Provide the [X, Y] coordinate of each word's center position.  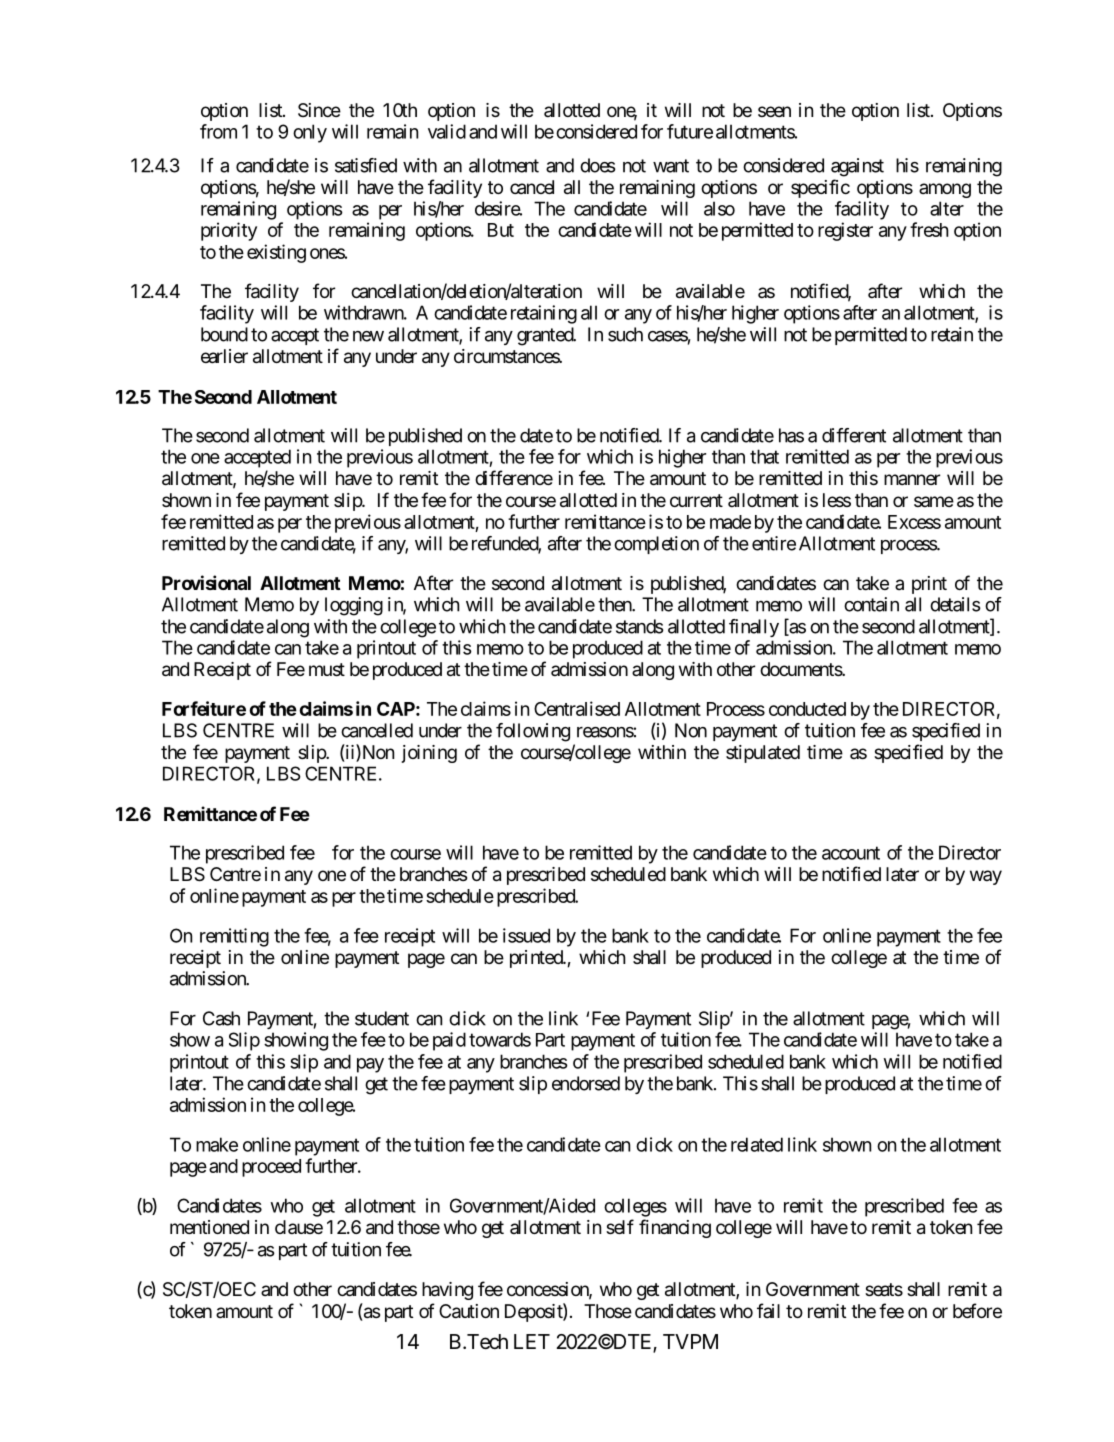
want [671, 166]
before [977, 1310]
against [857, 167]
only [310, 133]
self [620, 1226]
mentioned [209, 1227]
